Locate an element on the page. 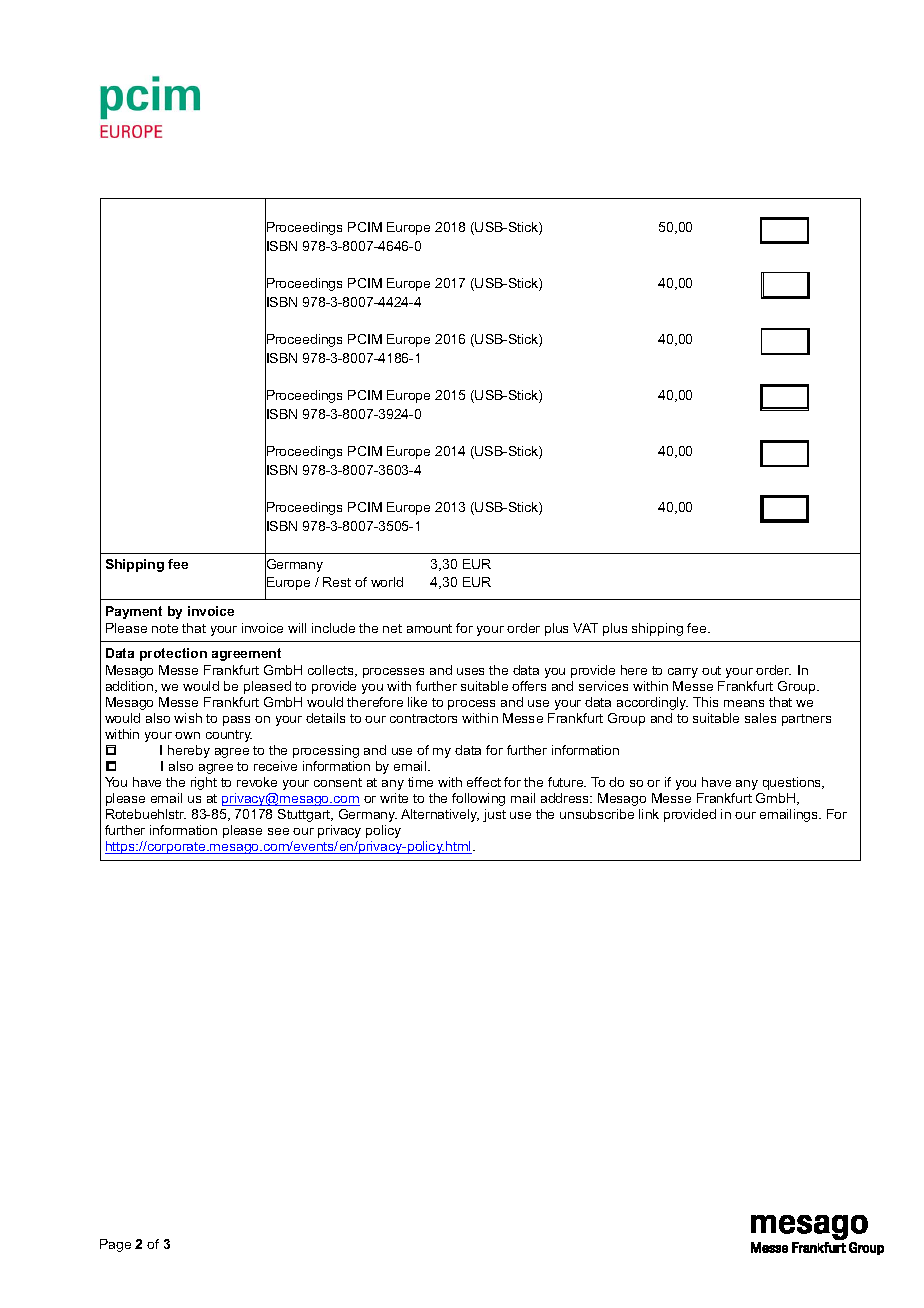 The width and height of the page is (924, 1308). out is located at coordinates (711, 670).
